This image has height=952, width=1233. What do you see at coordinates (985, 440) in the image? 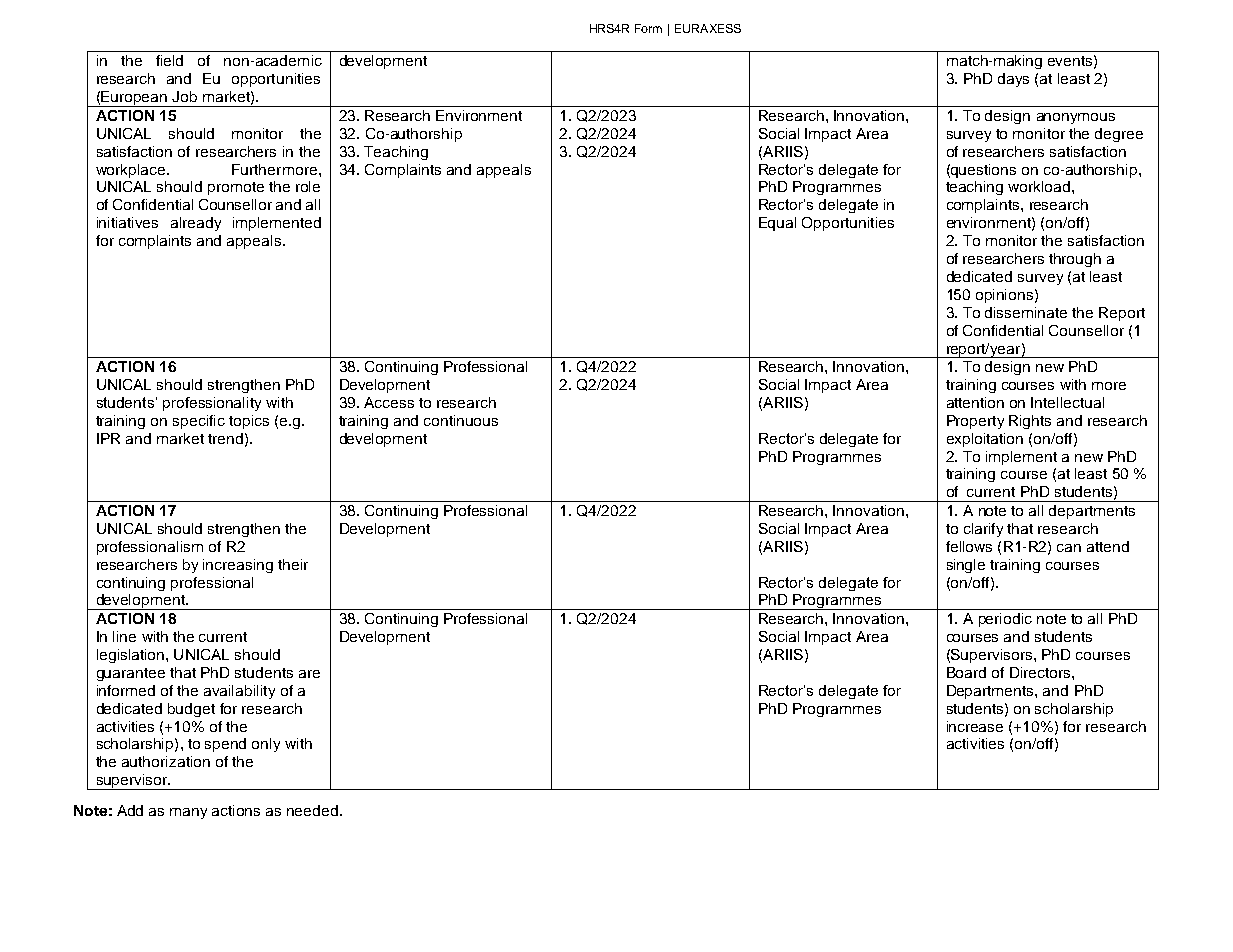
I see `exploitation` at bounding box center [985, 440].
